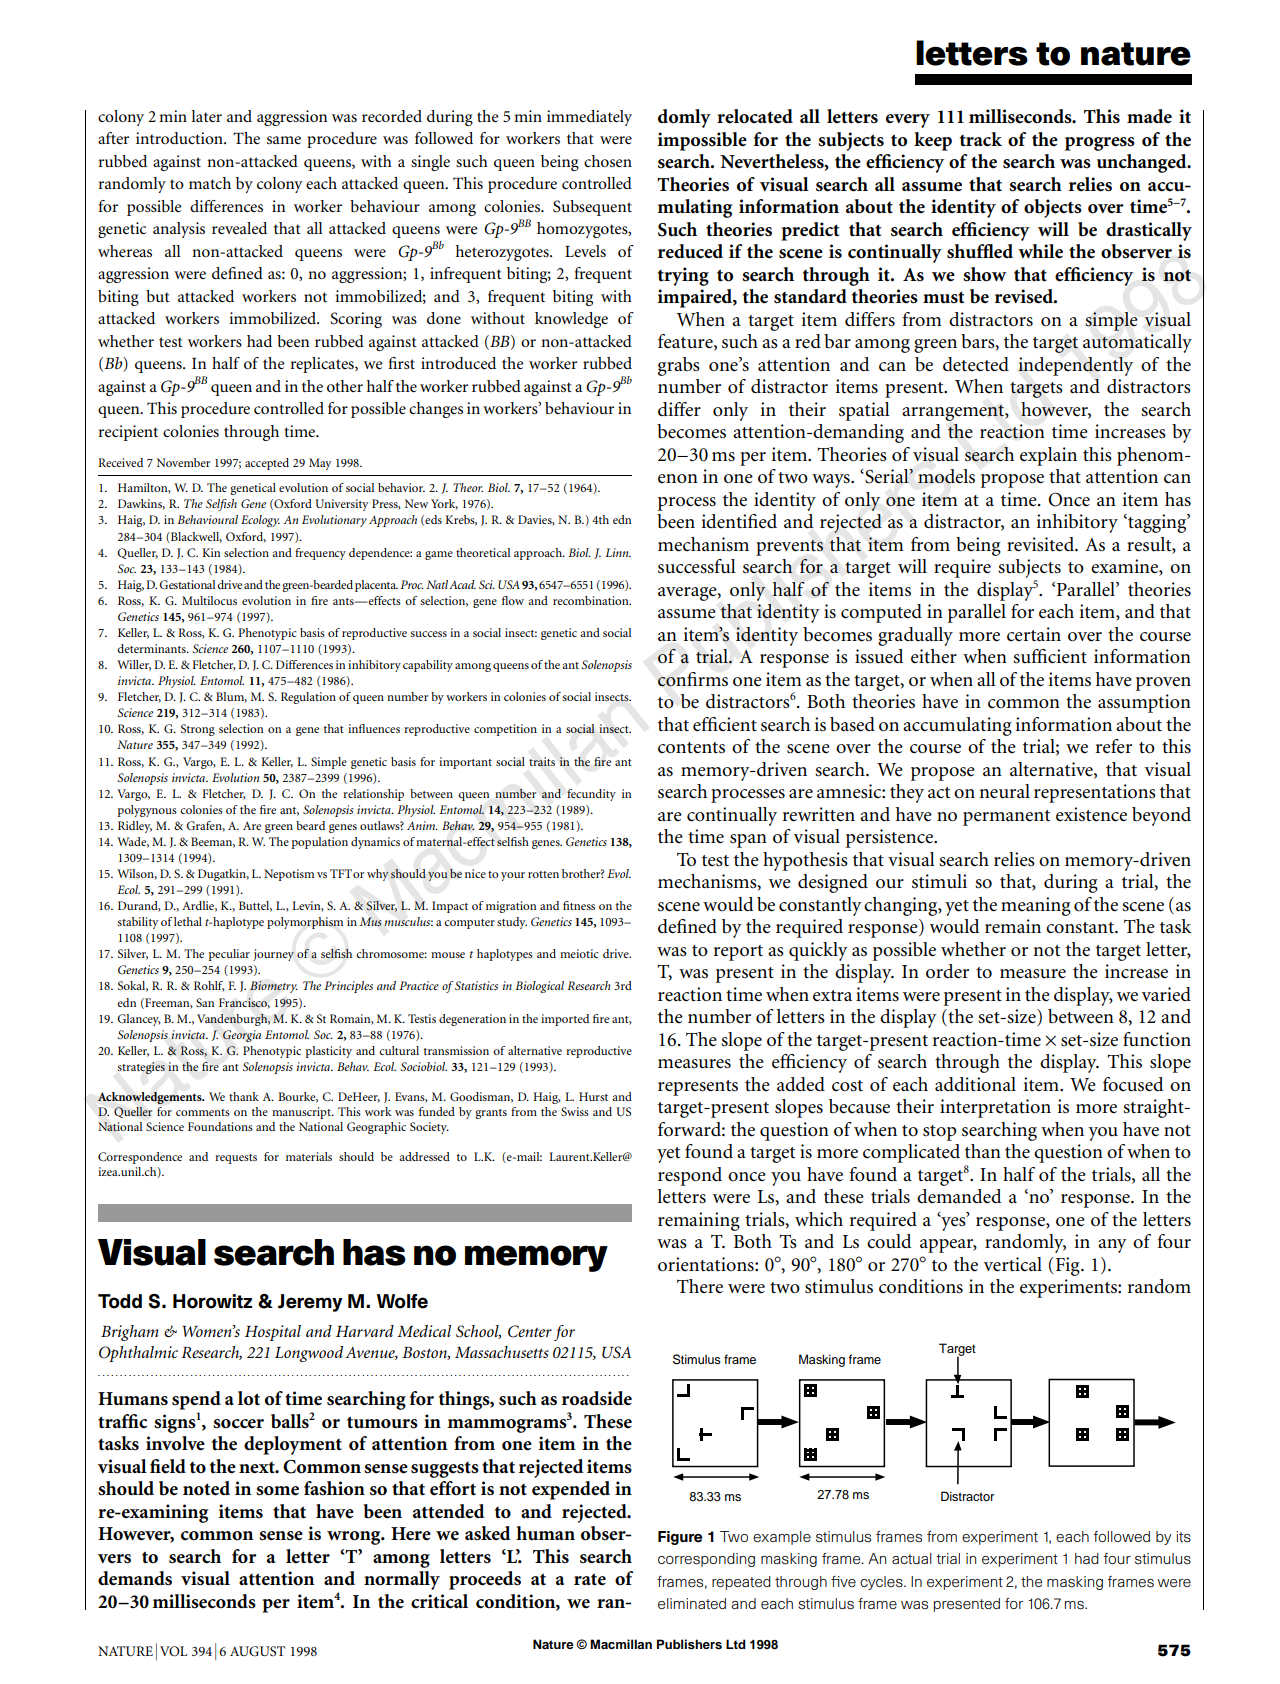  I want to click on Center, so click(530, 1331).
